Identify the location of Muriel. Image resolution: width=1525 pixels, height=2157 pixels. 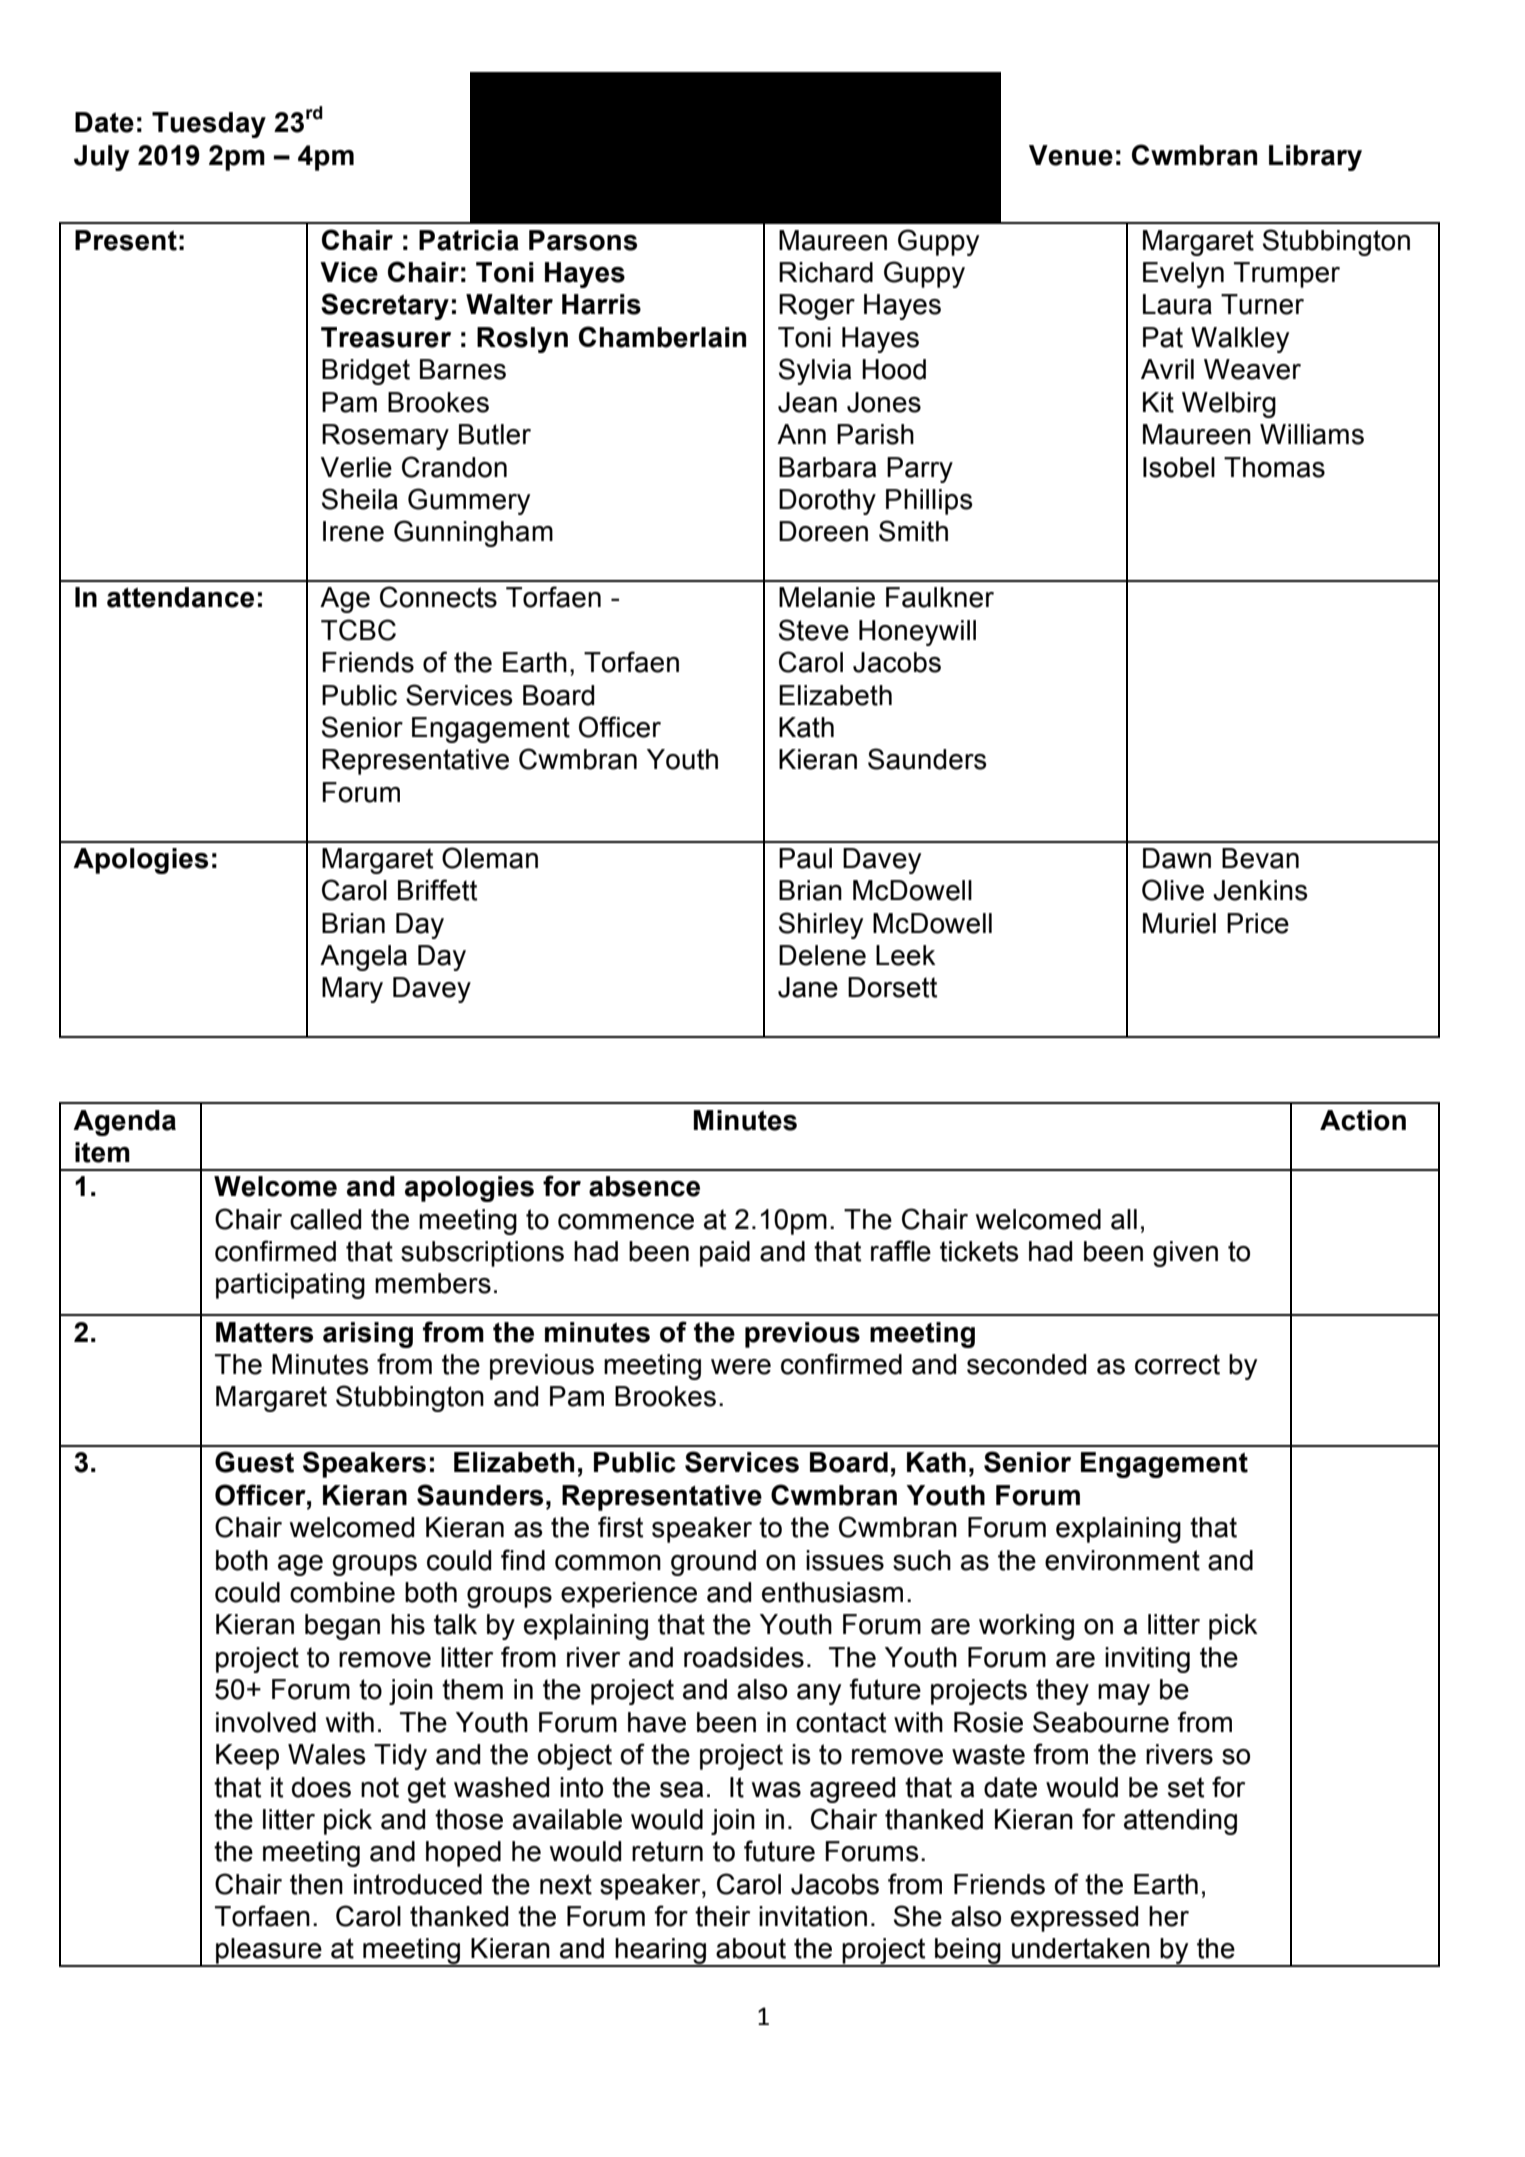
(1179, 923).
